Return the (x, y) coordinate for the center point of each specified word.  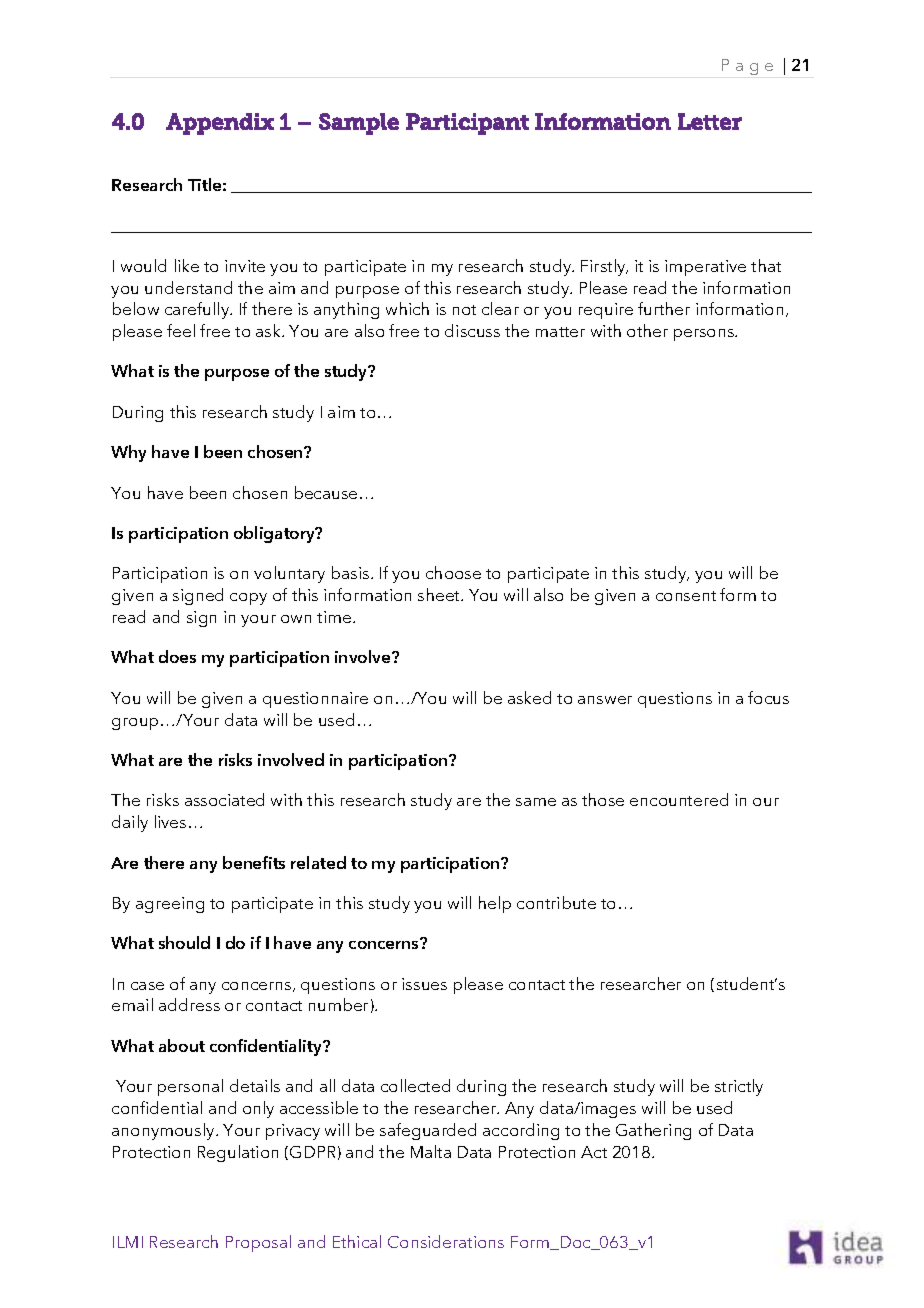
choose (453, 572)
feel (181, 330)
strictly (739, 1087)
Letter (710, 121)
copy (248, 599)
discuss (472, 330)
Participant (467, 124)
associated (224, 799)
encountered (679, 799)
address (189, 1004)
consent (686, 596)
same (536, 802)
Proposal (258, 1243)
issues (424, 984)
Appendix (220, 124)
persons (705, 335)
